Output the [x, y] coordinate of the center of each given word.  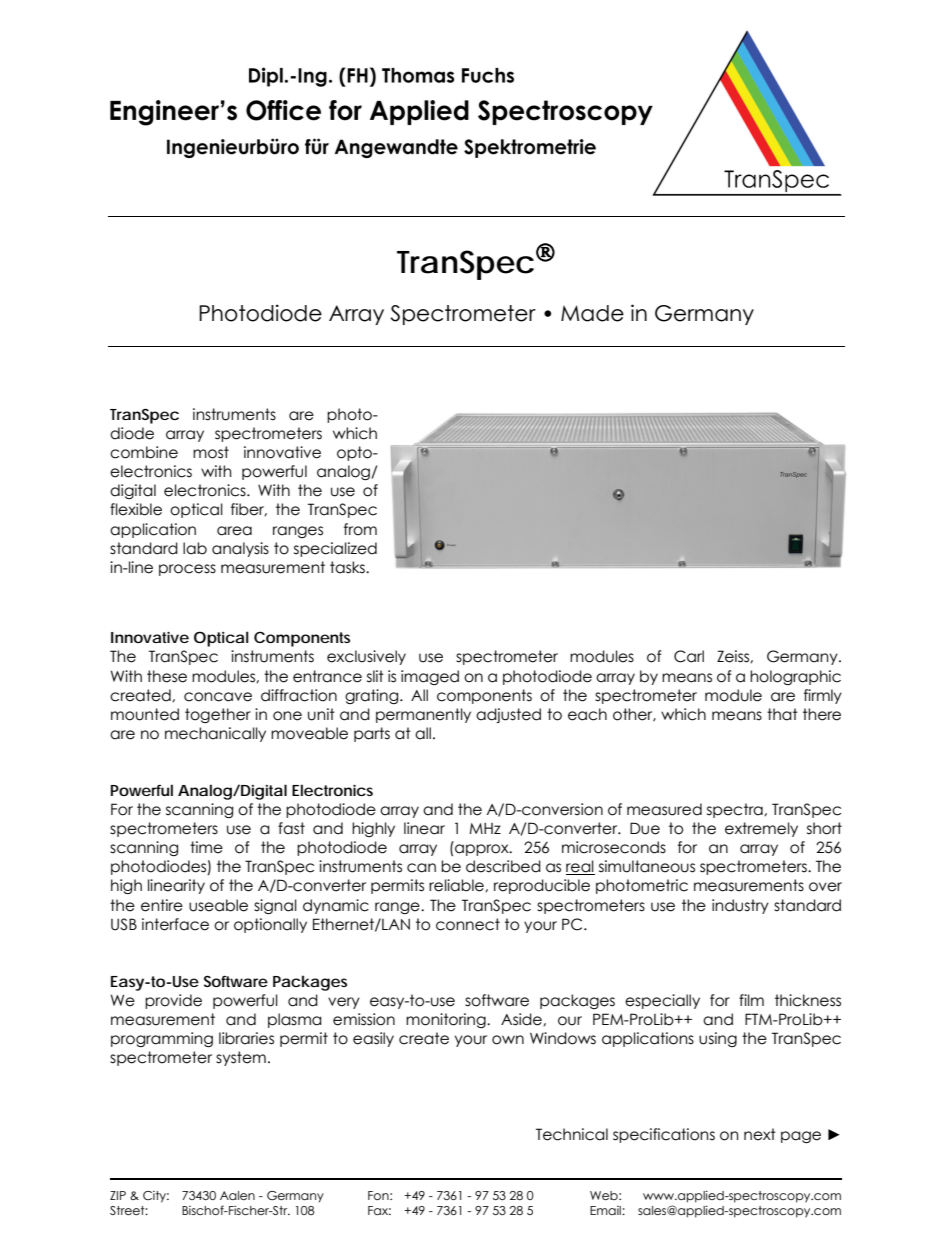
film [751, 1000]
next [760, 1134]
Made [592, 313]
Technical [572, 1134]
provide [173, 1001]
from [360, 529]
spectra [736, 810]
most [211, 452]
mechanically [215, 734]
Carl [689, 656]
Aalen [237, 1195]
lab [195, 548]
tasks [348, 567]
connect [468, 924]
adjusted [508, 715]
